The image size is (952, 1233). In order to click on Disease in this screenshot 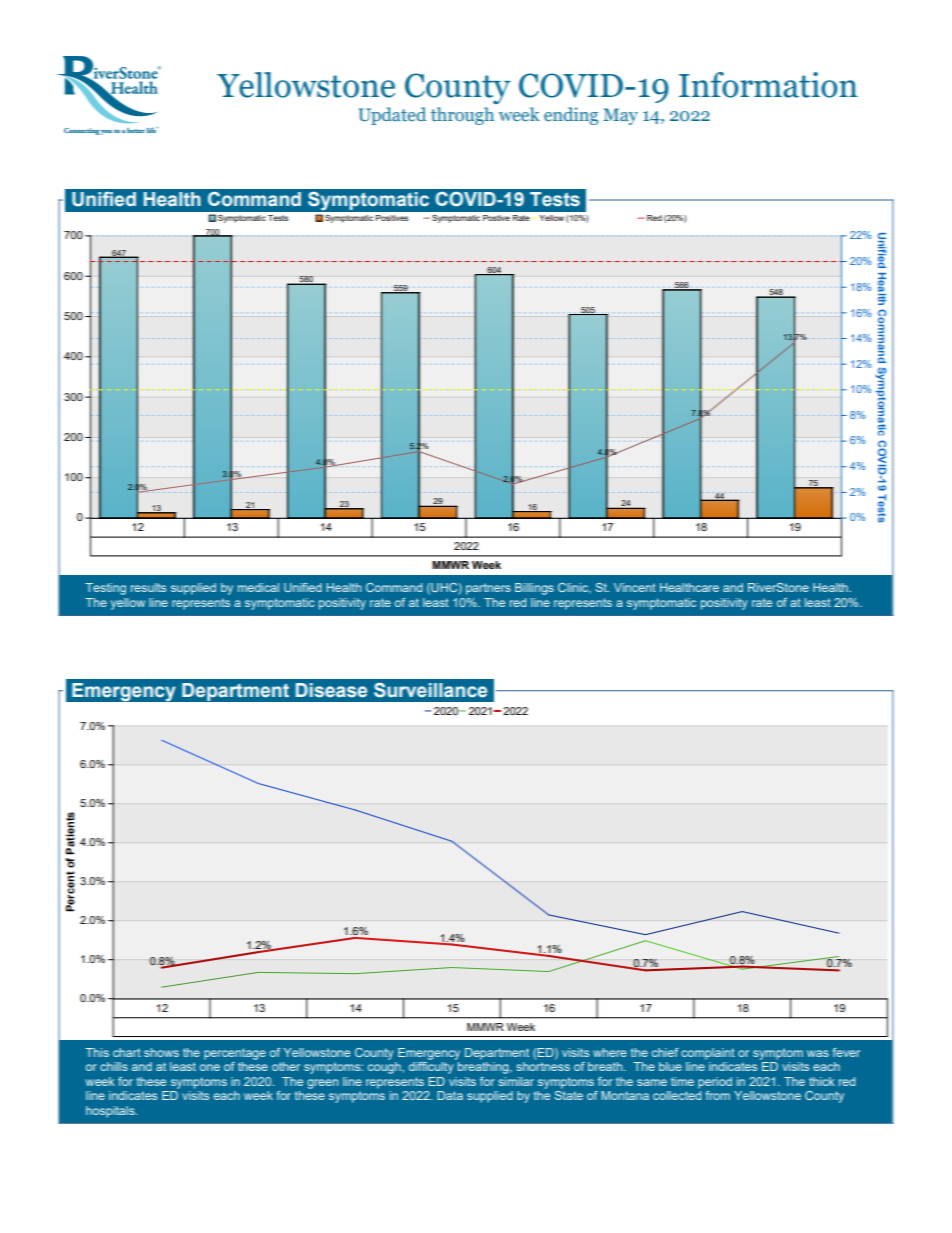, I will do `click(331, 690)`.
